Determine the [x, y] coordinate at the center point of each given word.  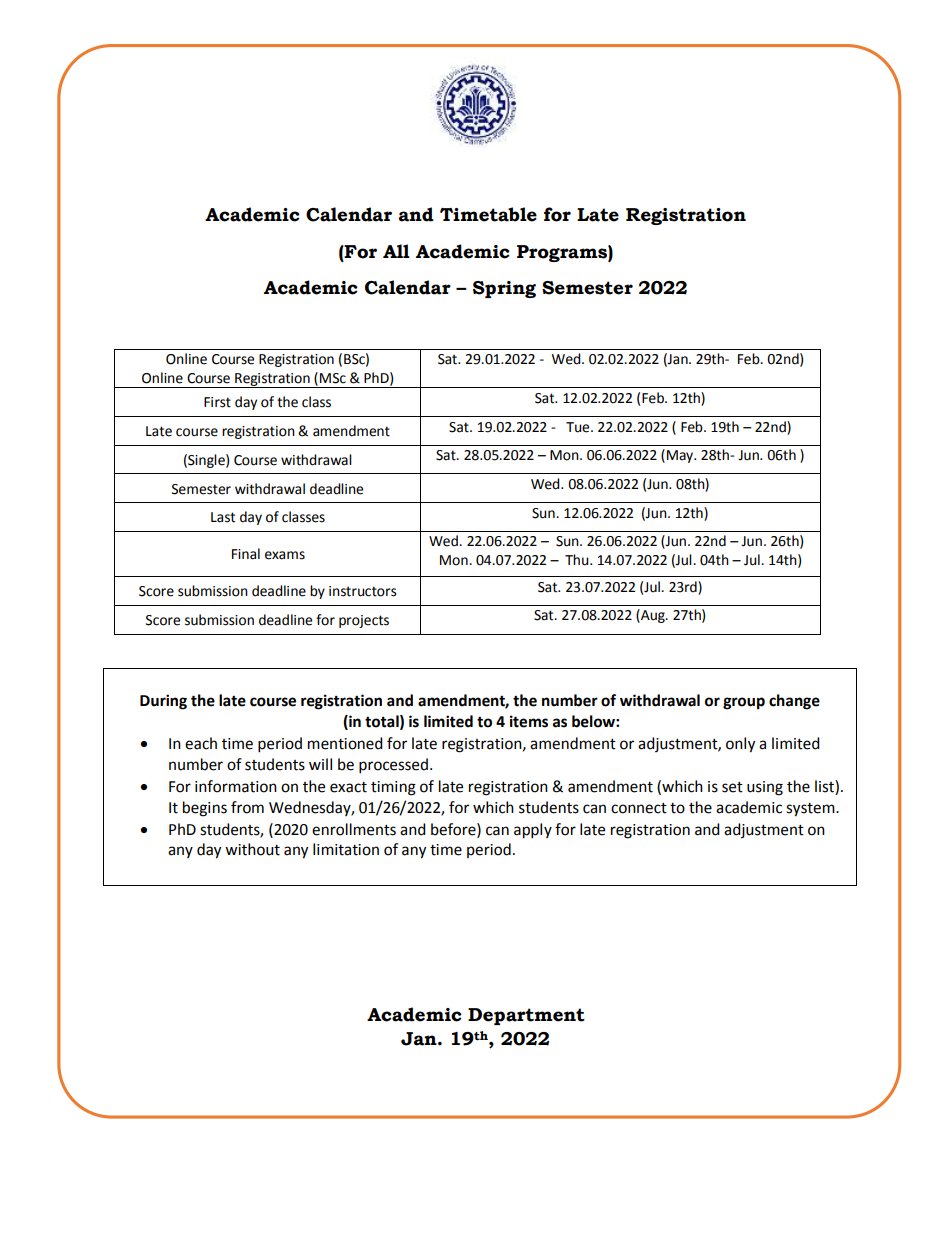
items [529, 721]
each [201, 743]
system [811, 810]
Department [526, 1016]
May [681, 456]
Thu [578, 560]
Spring [504, 289]
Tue [579, 427]
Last [223, 517]
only [740, 745]
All [396, 251]
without [252, 849]
